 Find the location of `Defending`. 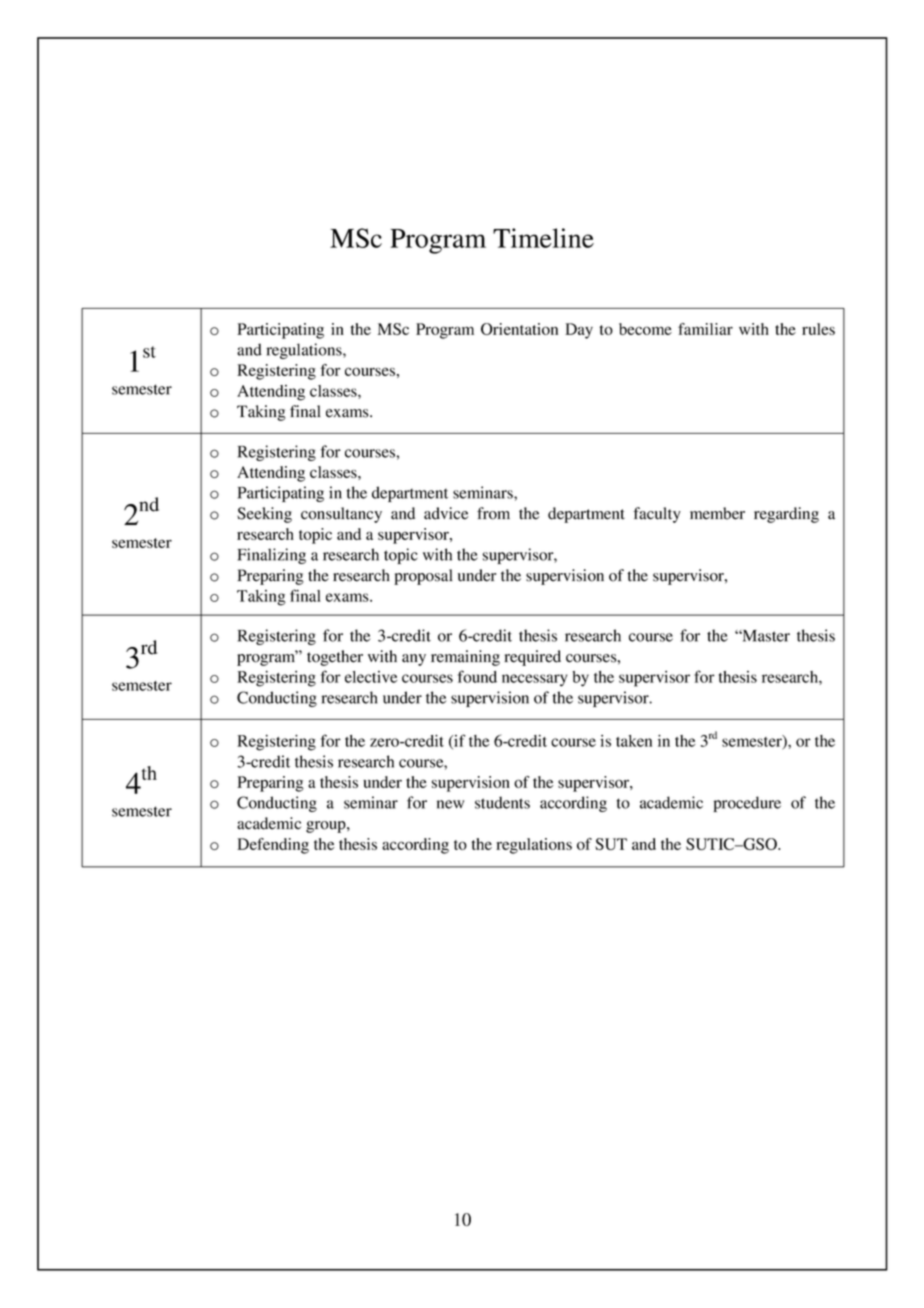

Defending is located at coordinates (273, 846).
